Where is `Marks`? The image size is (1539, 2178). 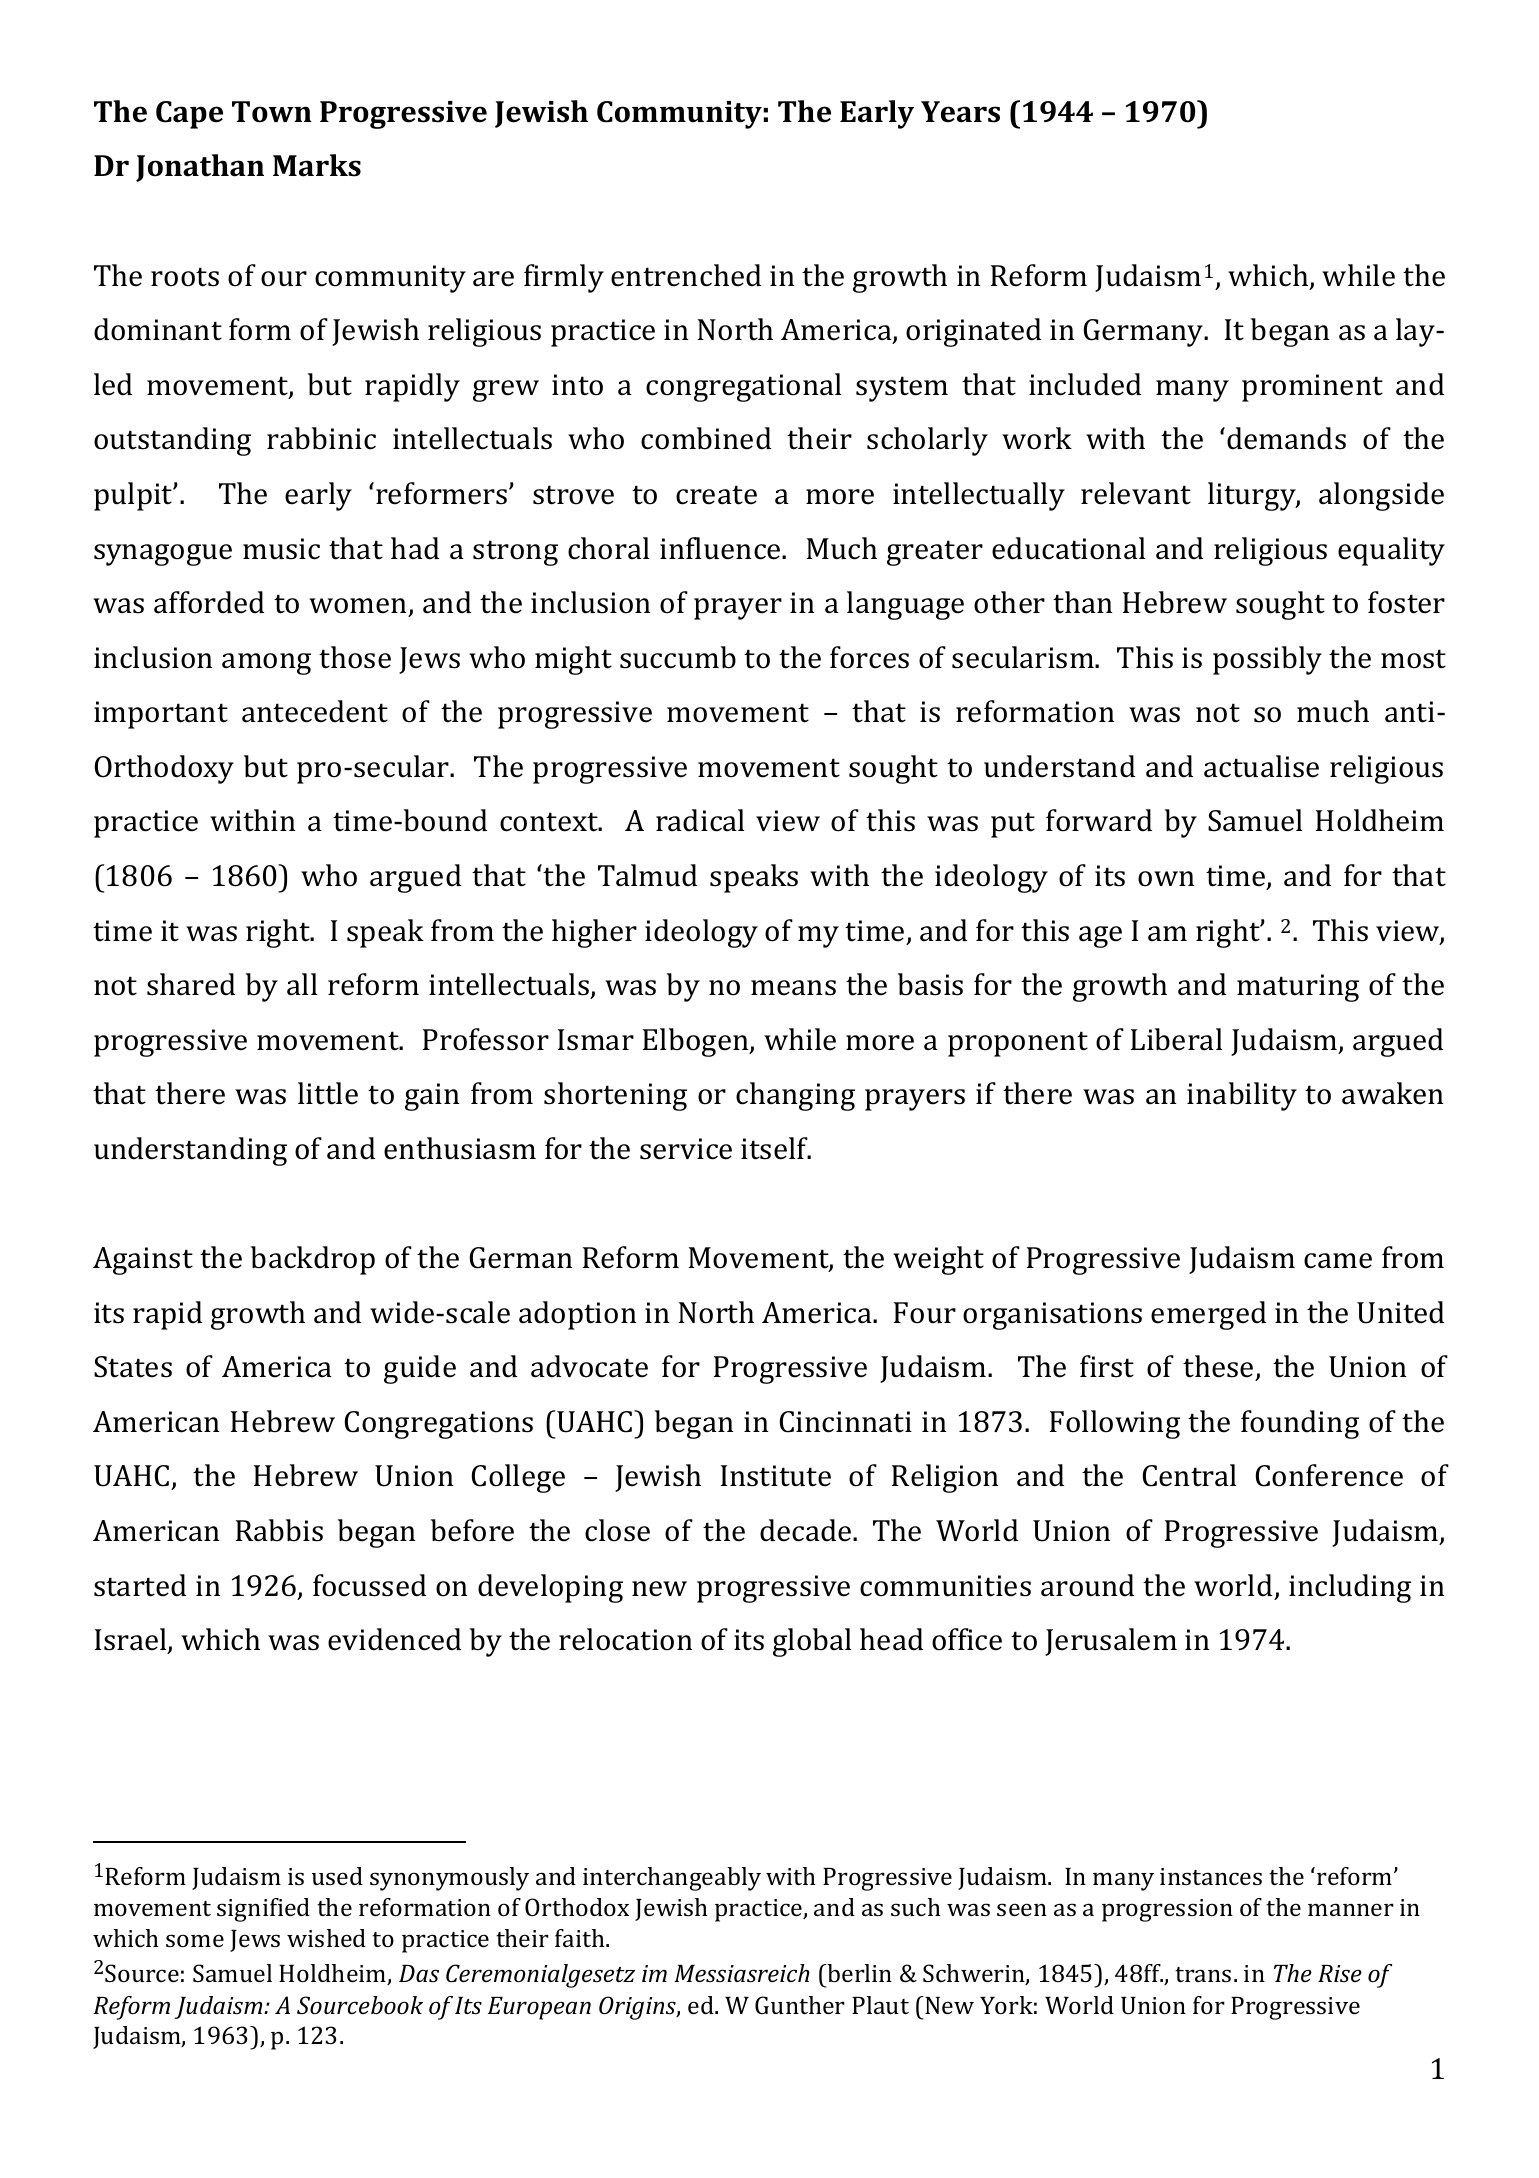 Marks is located at coordinates (317, 165).
